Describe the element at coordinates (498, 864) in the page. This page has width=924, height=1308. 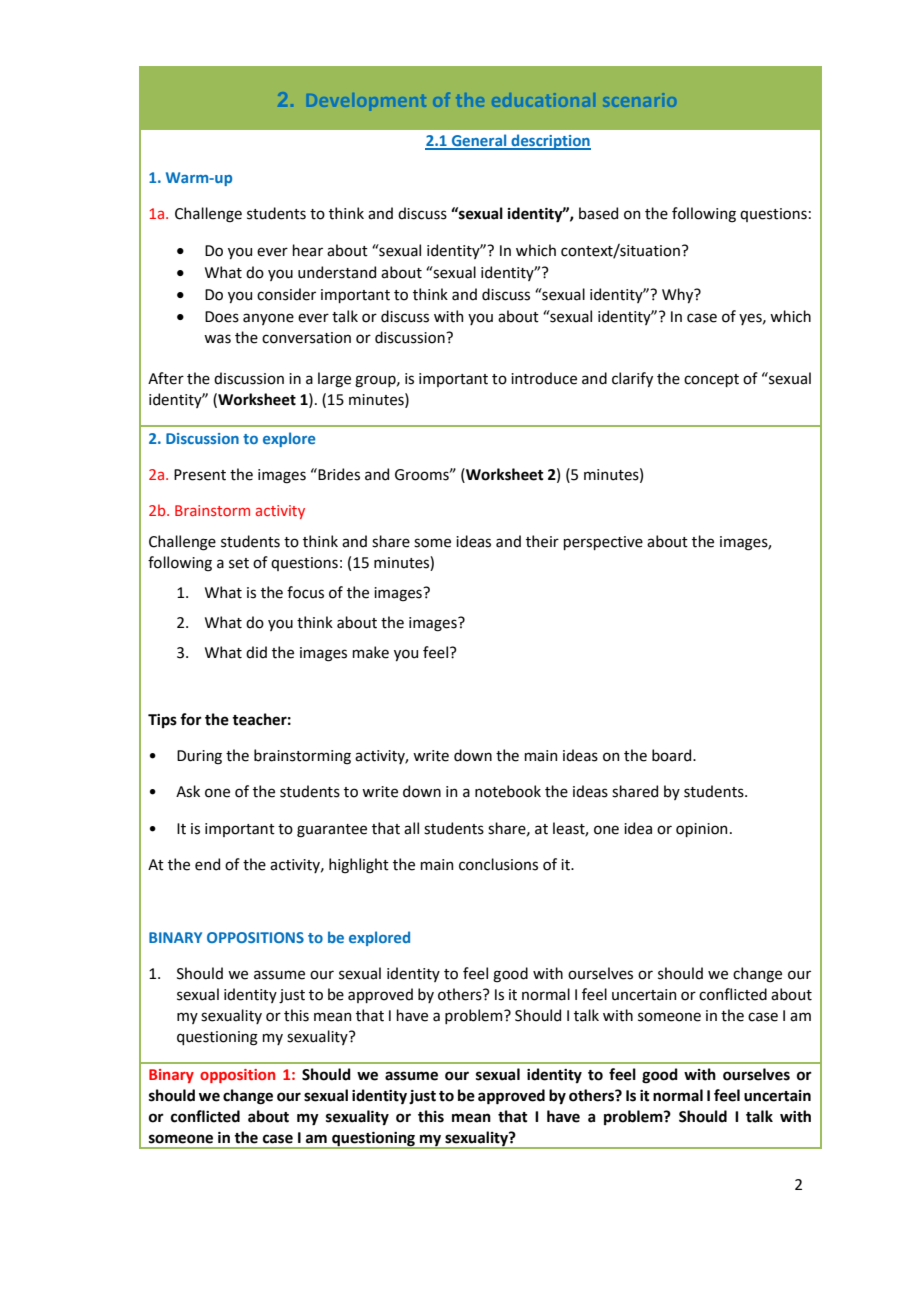
I see `conclusions` at that location.
